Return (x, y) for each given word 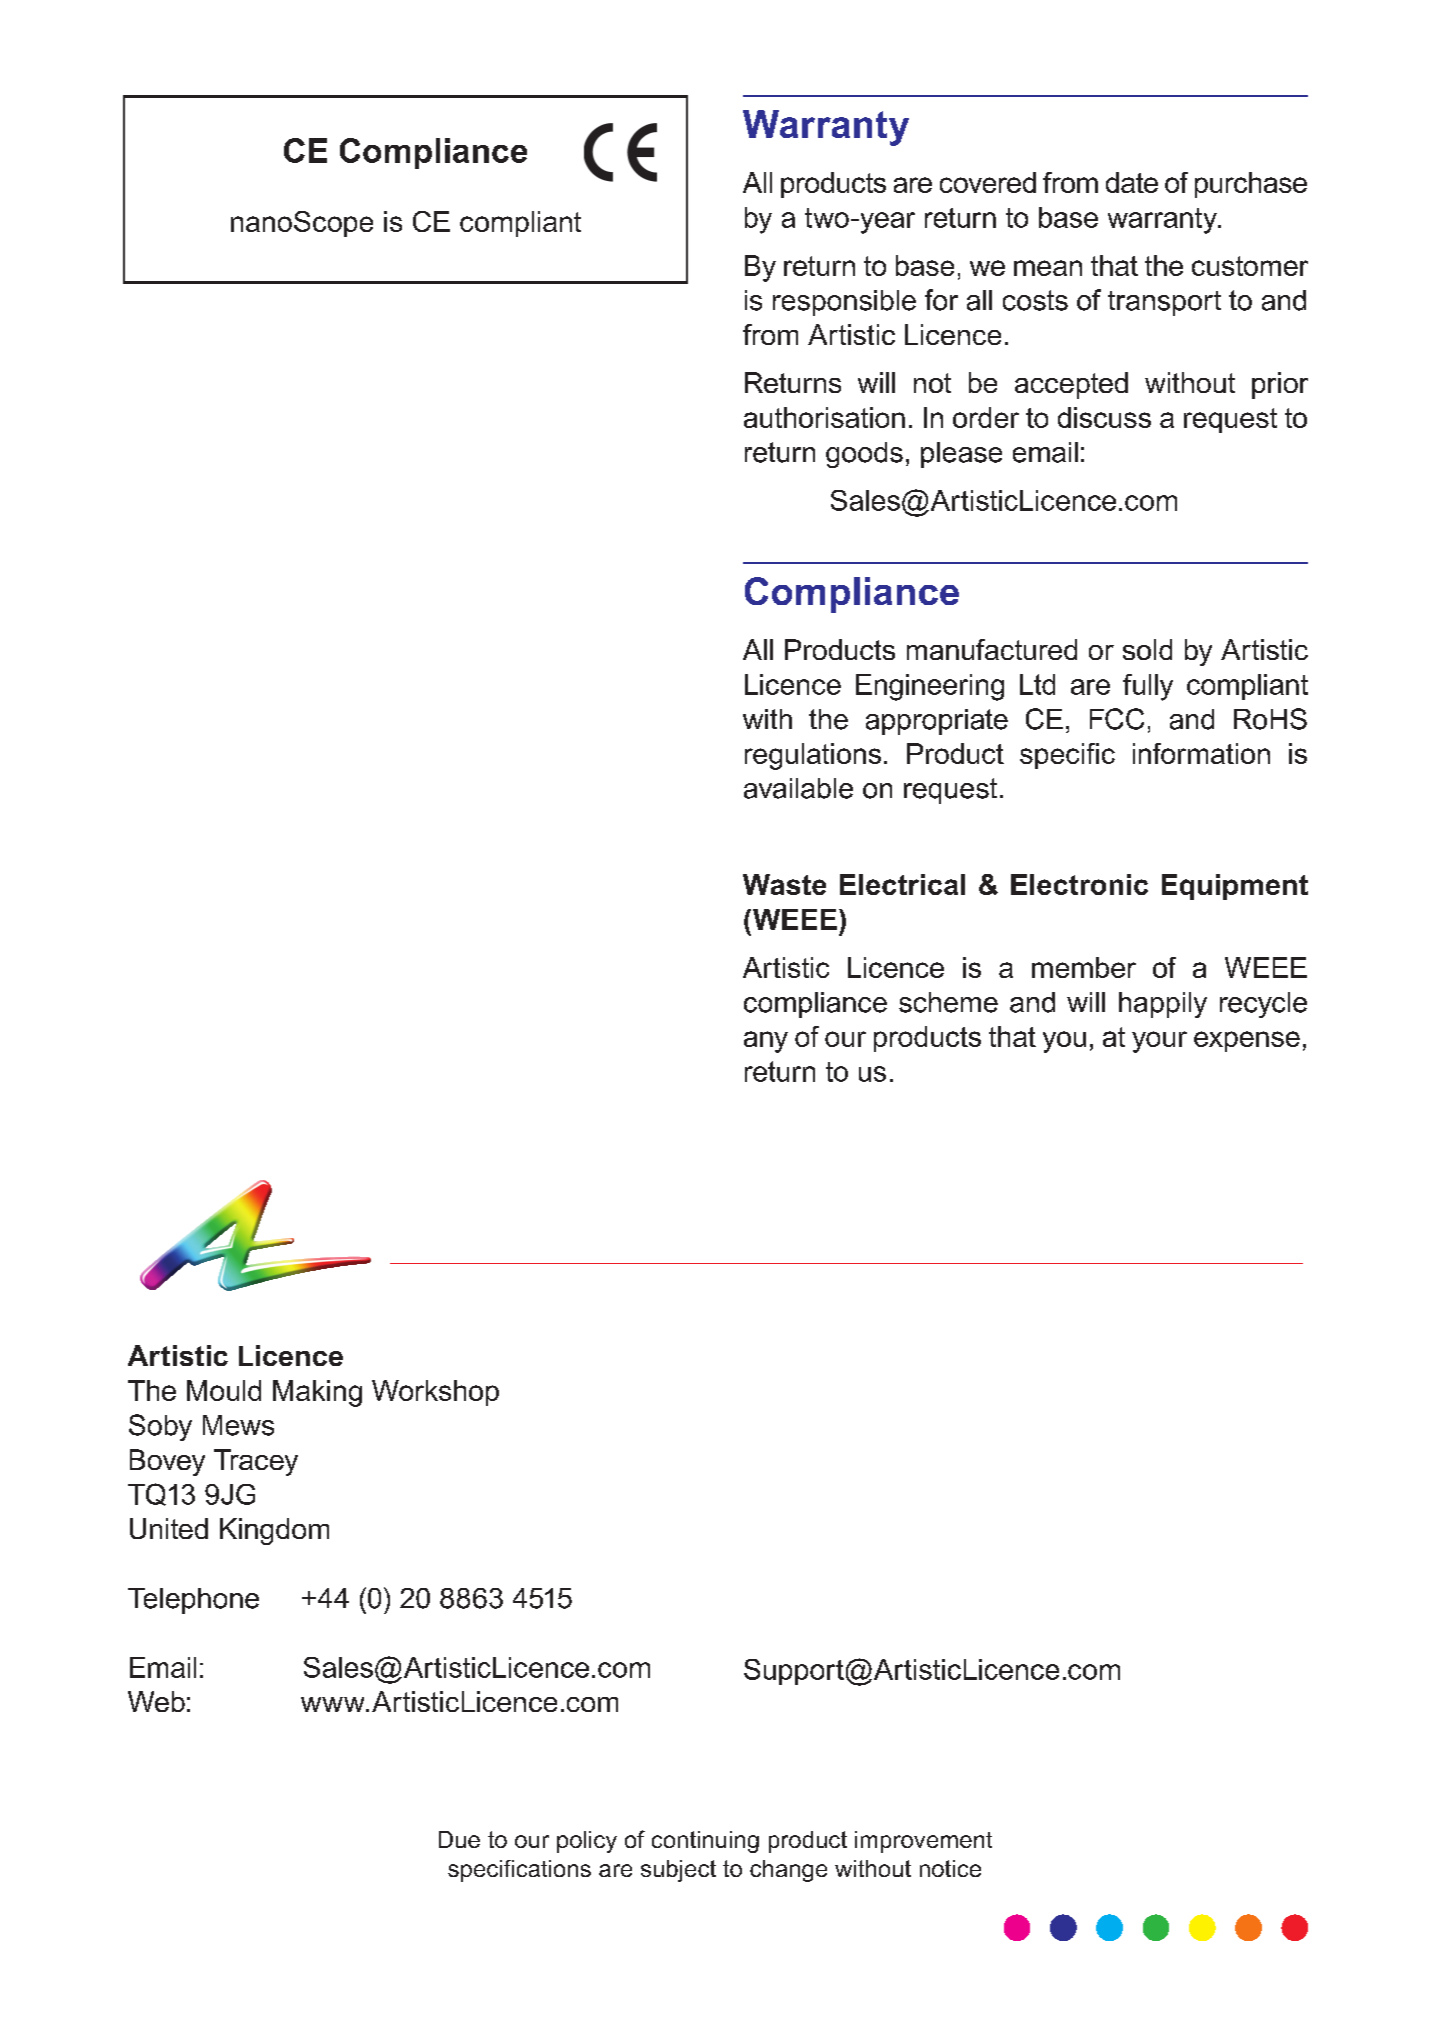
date (1132, 182)
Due (459, 1839)
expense (1247, 1041)
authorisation (824, 417)
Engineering (930, 687)
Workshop (435, 1393)
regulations (813, 756)
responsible (844, 303)
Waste (784, 884)
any (766, 1042)
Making (317, 1393)
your (1159, 1042)
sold (1147, 649)
